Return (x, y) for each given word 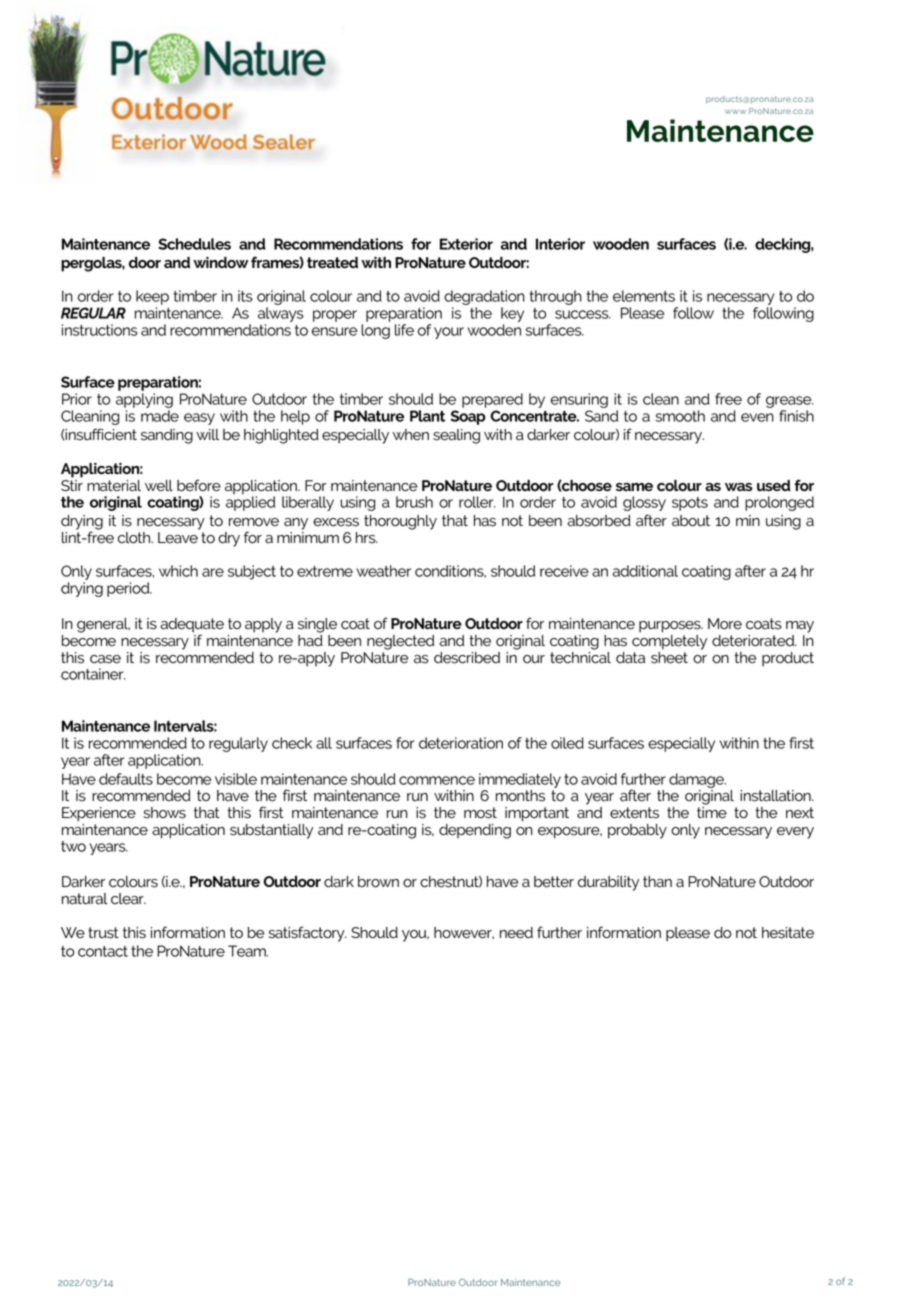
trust (103, 933)
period (129, 589)
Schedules (194, 244)
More (725, 624)
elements (644, 296)
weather (383, 571)
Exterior (466, 244)
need (516, 933)
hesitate (788, 933)
